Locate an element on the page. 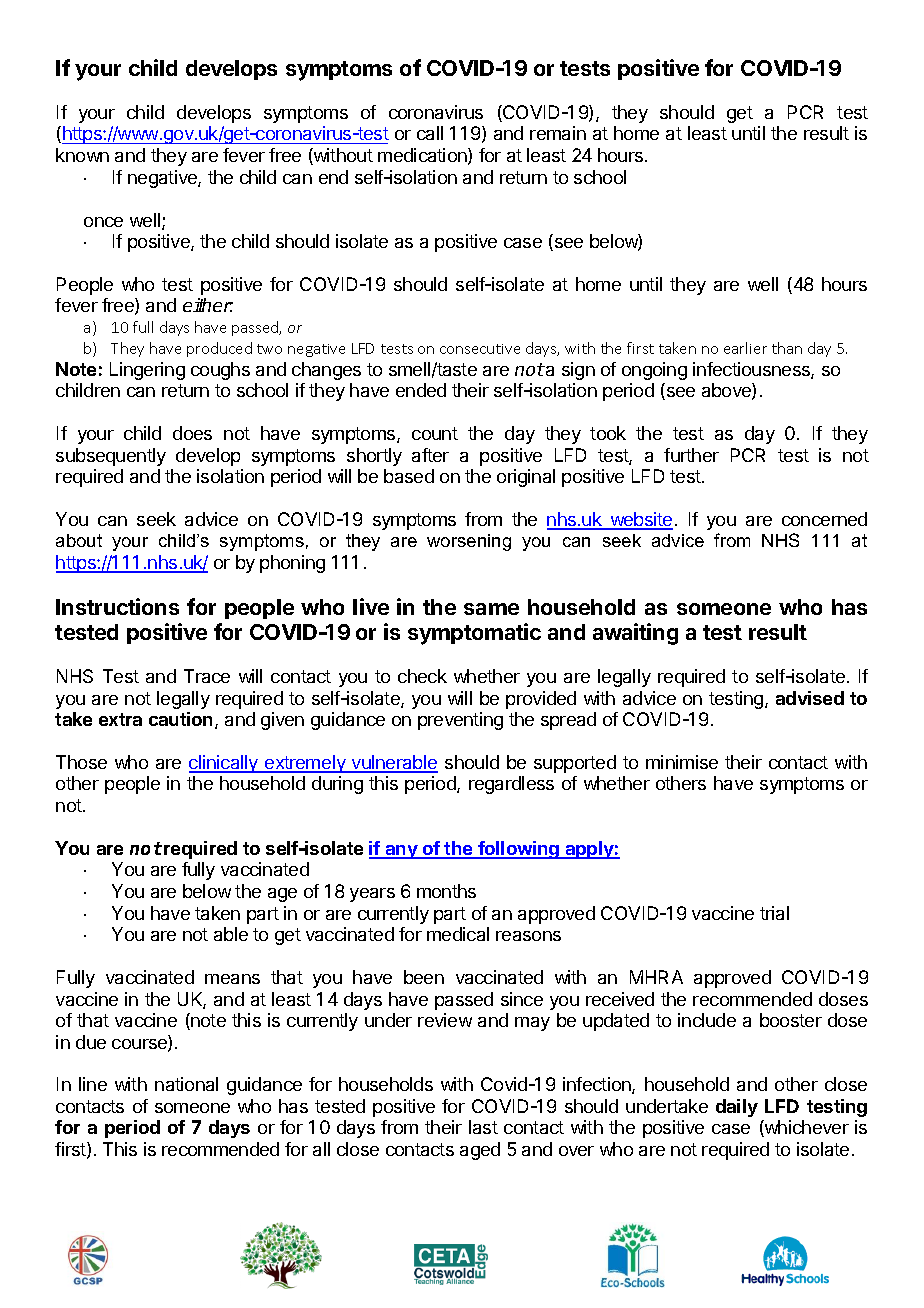  last is located at coordinates (483, 1127).
